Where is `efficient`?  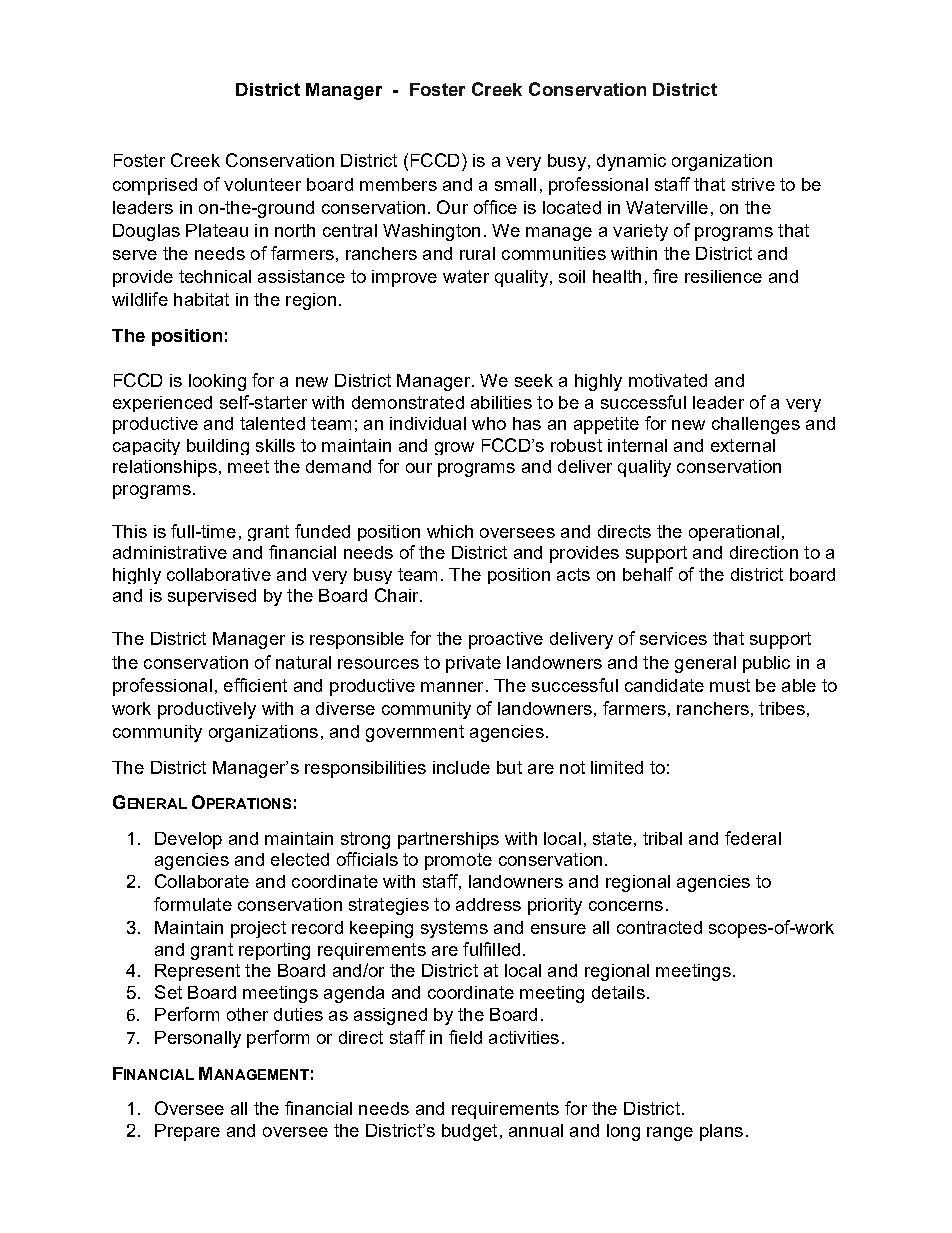
efficient is located at coordinates (255, 685).
